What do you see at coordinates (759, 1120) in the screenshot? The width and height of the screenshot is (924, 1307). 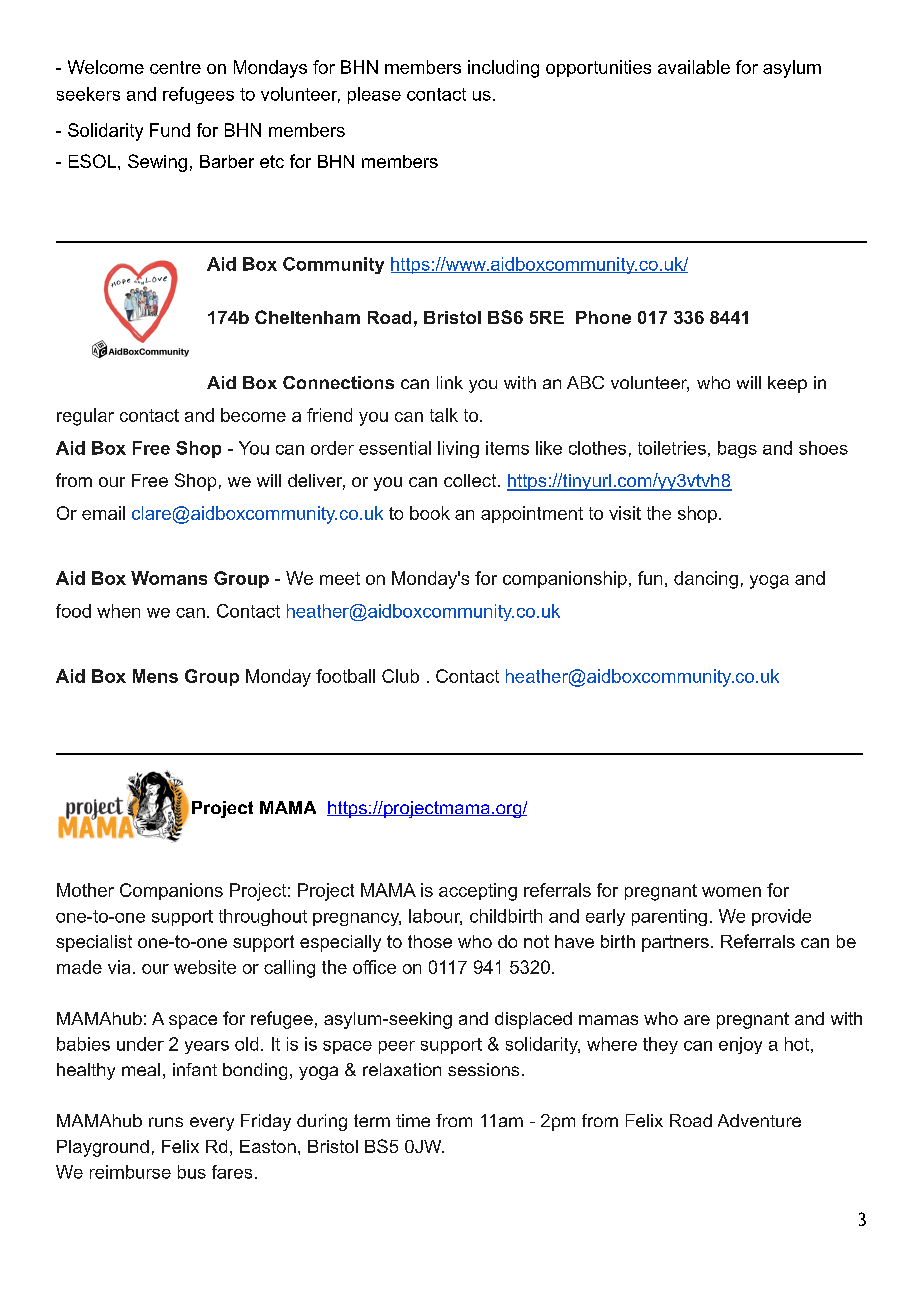 I see `Adventure` at bounding box center [759, 1120].
